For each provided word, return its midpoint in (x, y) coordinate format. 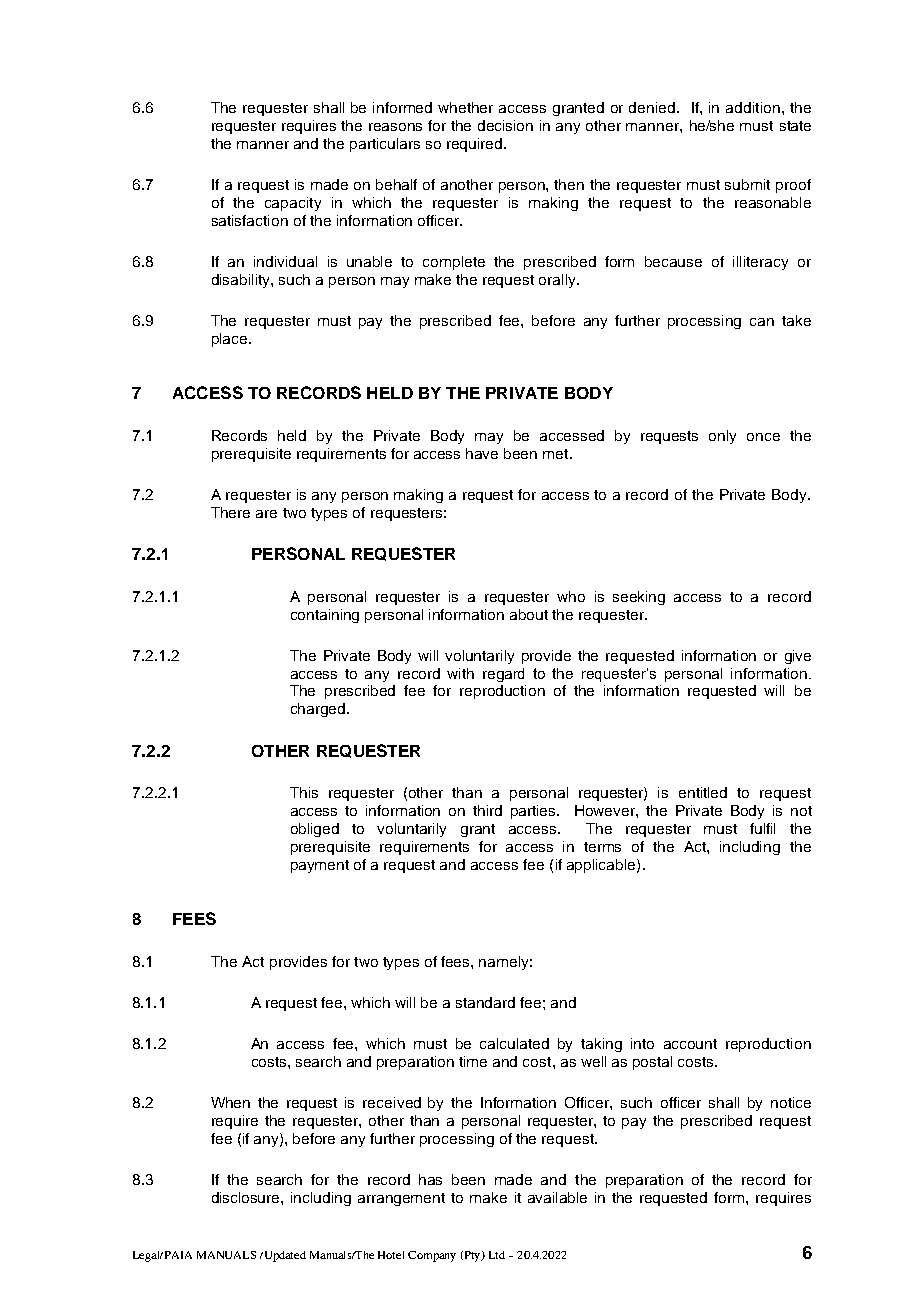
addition (753, 107)
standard (485, 1002)
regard (503, 675)
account (690, 1044)
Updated (284, 1256)
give (798, 657)
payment (320, 866)
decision (505, 125)
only (722, 437)
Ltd (497, 1255)
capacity (293, 204)
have (482, 453)
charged (319, 710)
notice (791, 1102)
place (231, 340)
